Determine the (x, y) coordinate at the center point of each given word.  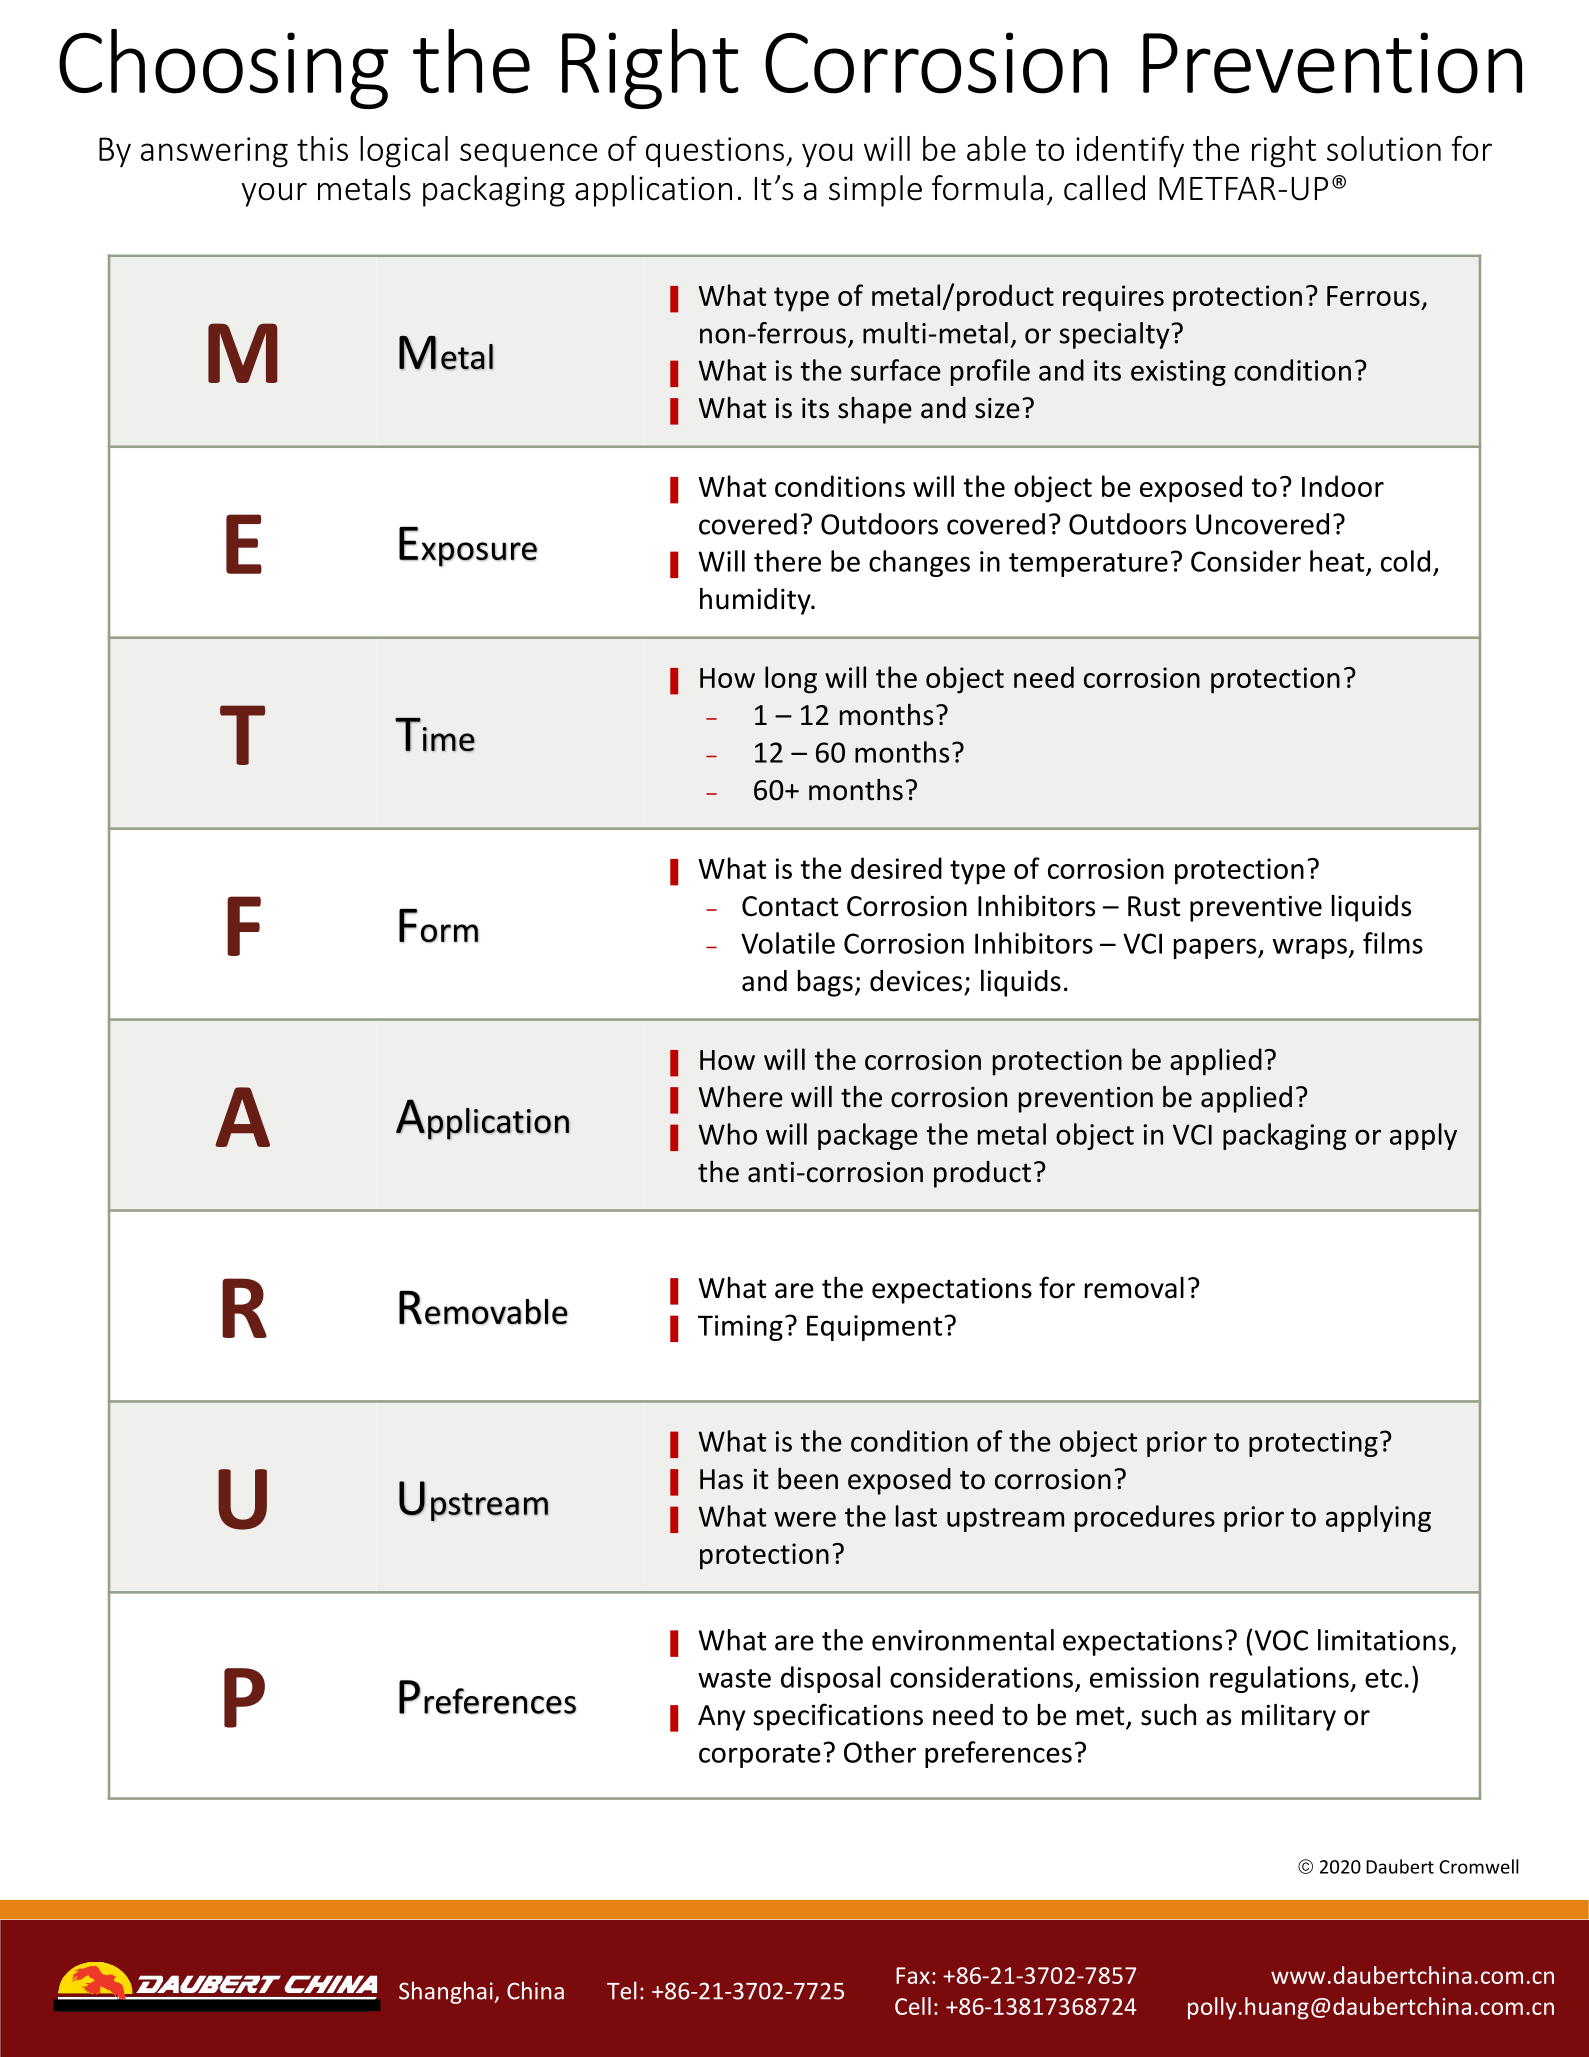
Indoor (1343, 486)
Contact (790, 906)
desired (896, 868)
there (787, 561)
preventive (1256, 909)
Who (727, 1134)
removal (1134, 1288)
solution (1384, 148)
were (805, 1519)
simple (875, 191)
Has (721, 1479)
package (868, 1136)
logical (404, 152)
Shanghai (447, 1992)
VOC (1281, 1640)
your (274, 195)
